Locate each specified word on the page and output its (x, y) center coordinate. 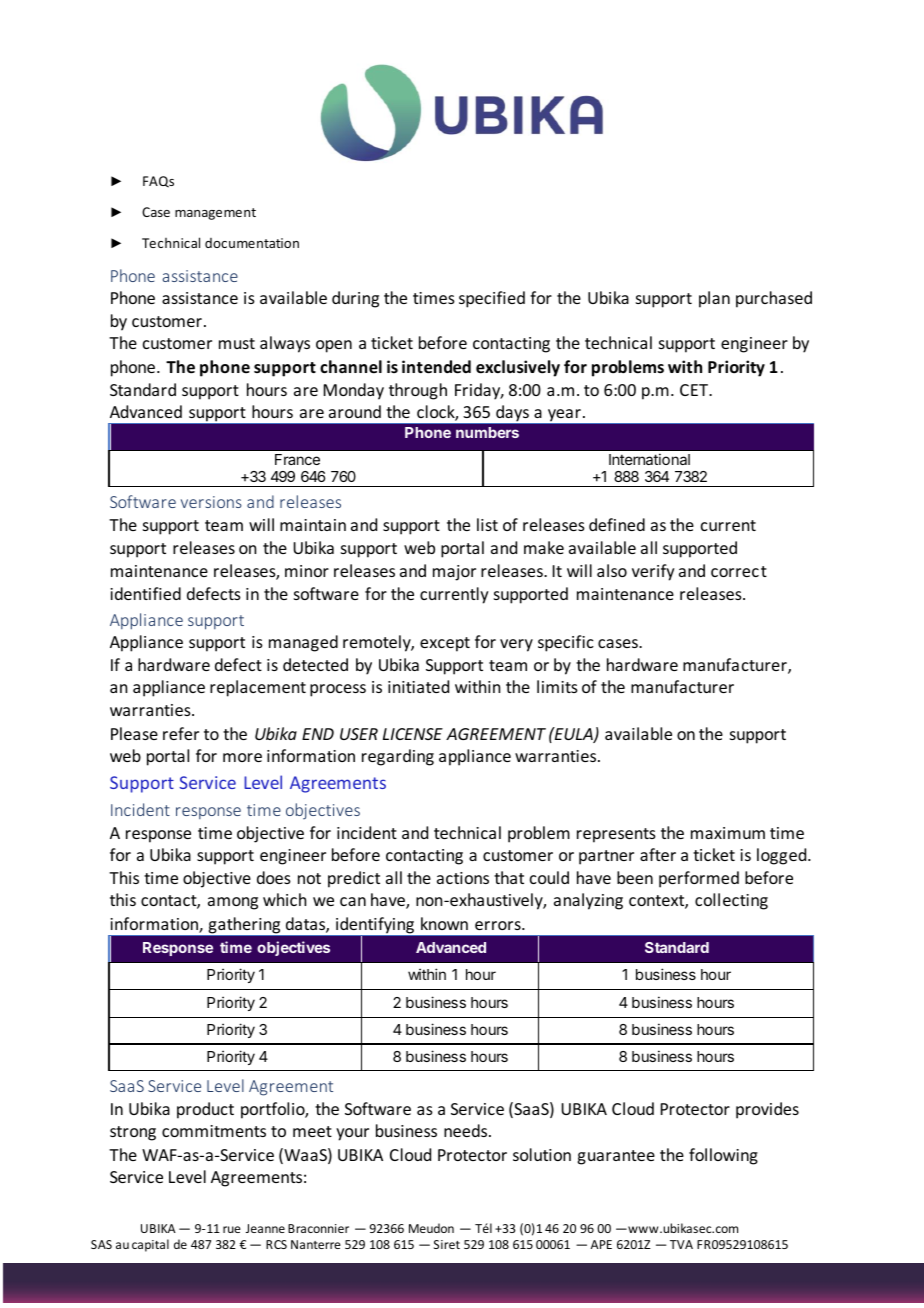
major (454, 573)
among (233, 903)
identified (145, 593)
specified (492, 299)
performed (699, 879)
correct (739, 571)
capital (150, 1245)
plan (714, 299)
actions (463, 878)
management (215, 214)
